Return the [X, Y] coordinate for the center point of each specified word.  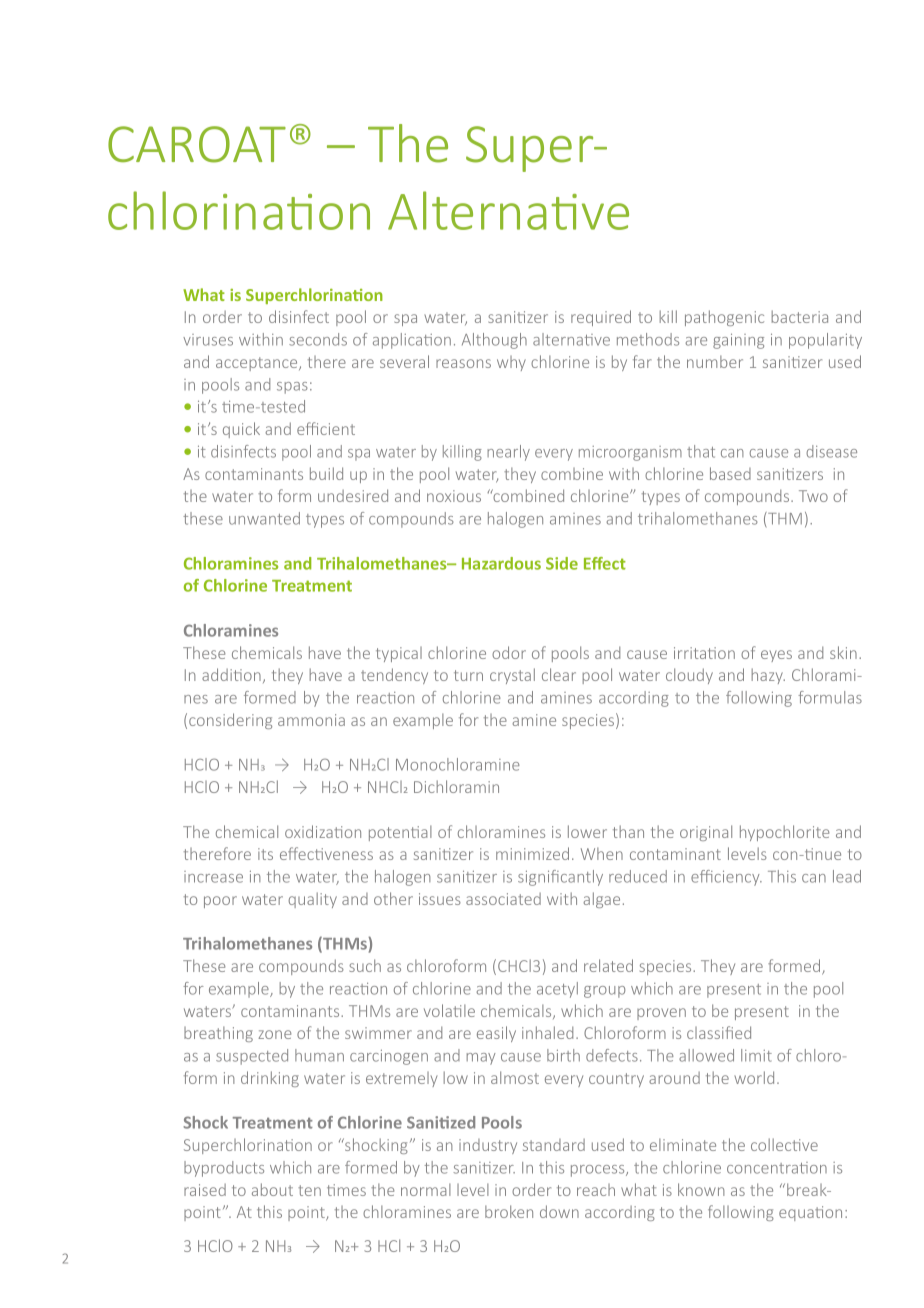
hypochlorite [784, 833]
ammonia [311, 720]
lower [587, 831]
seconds [318, 339]
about [272, 1189]
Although [494, 341]
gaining [738, 341]
